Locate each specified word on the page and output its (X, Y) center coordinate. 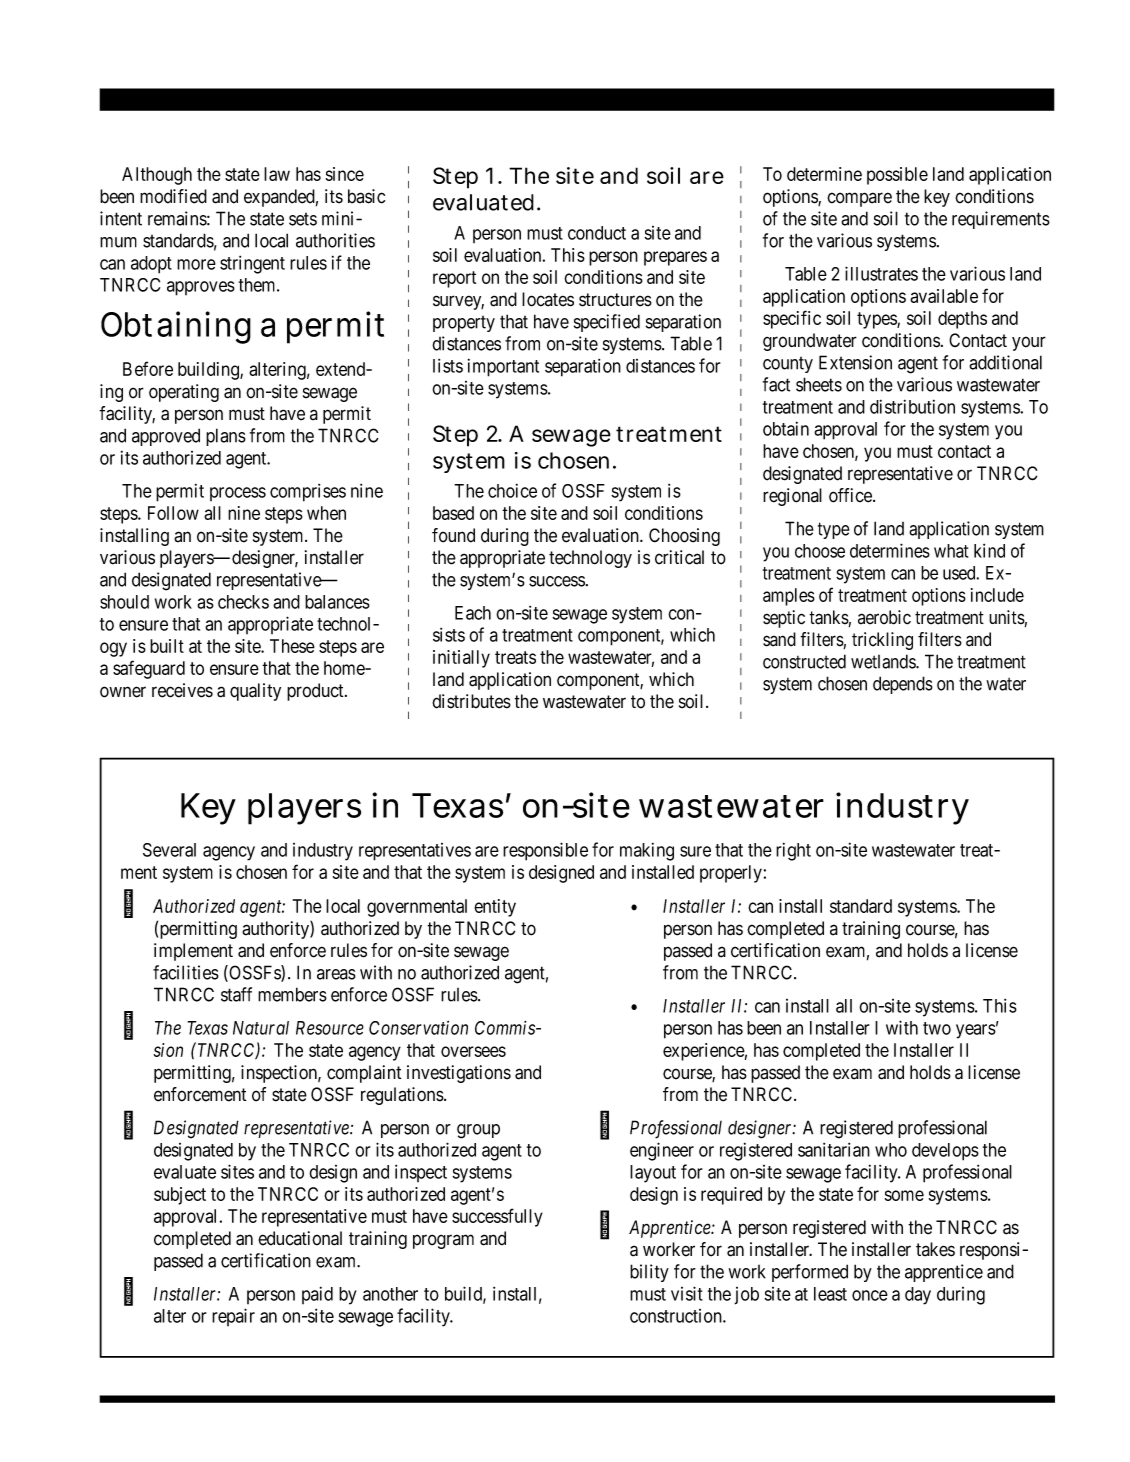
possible (897, 176)
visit (687, 1293)
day (918, 1296)
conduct (597, 233)
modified (173, 196)
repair (233, 1317)
